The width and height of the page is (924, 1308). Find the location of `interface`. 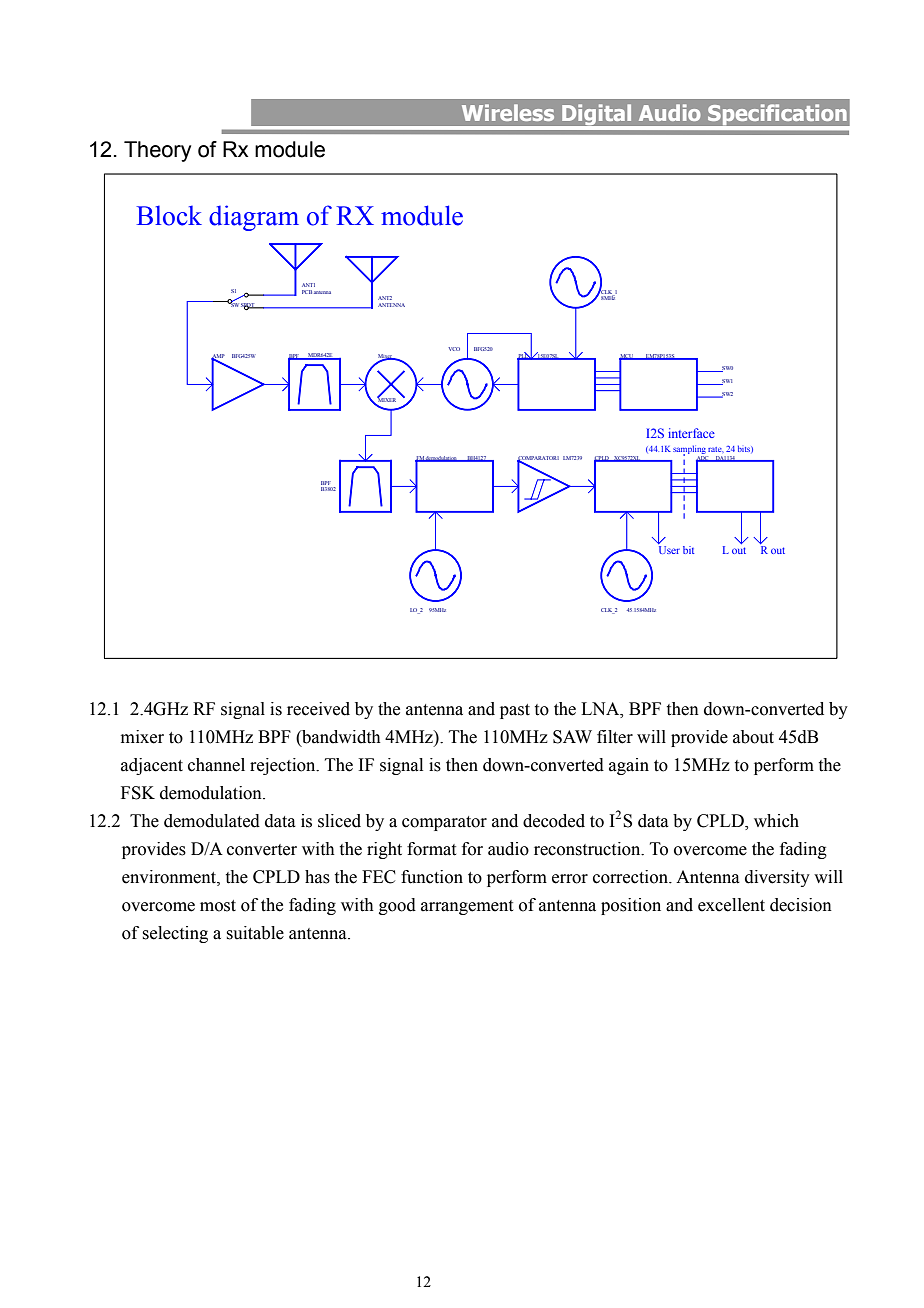

interface is located at coordinates (691, 433).
